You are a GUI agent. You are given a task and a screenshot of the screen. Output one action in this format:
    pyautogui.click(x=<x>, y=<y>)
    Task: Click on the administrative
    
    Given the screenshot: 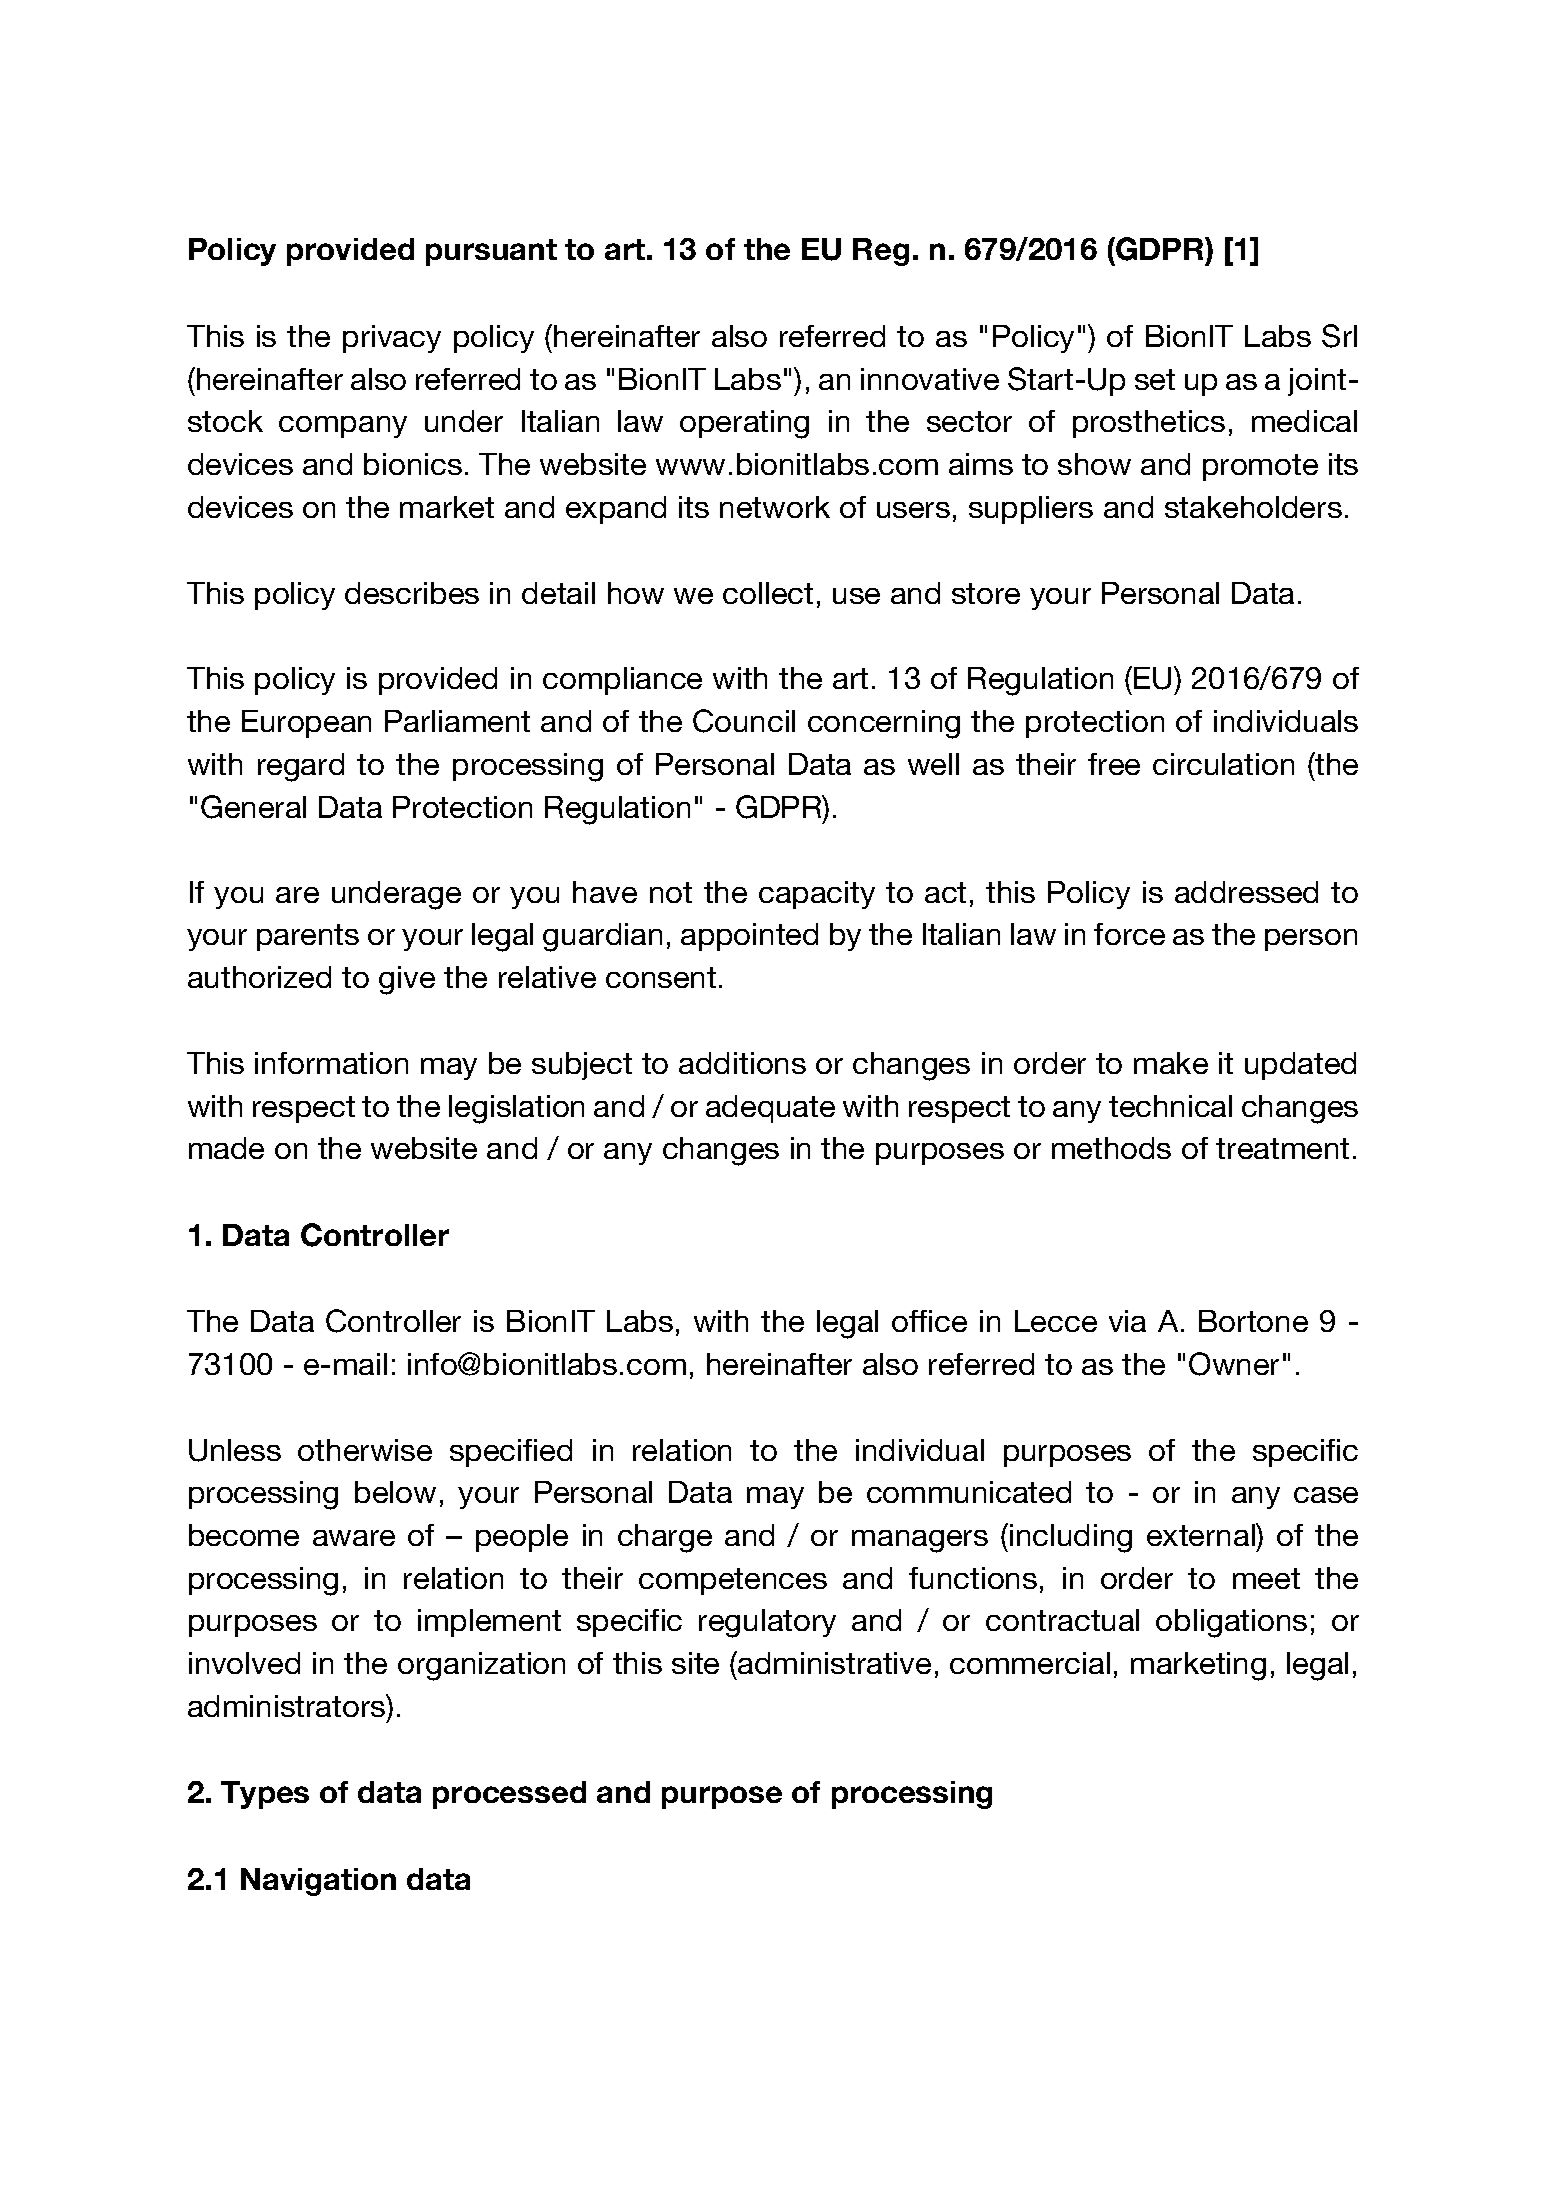 What is the action you would take?
    pyautogui.click(x=833, y=1662)
